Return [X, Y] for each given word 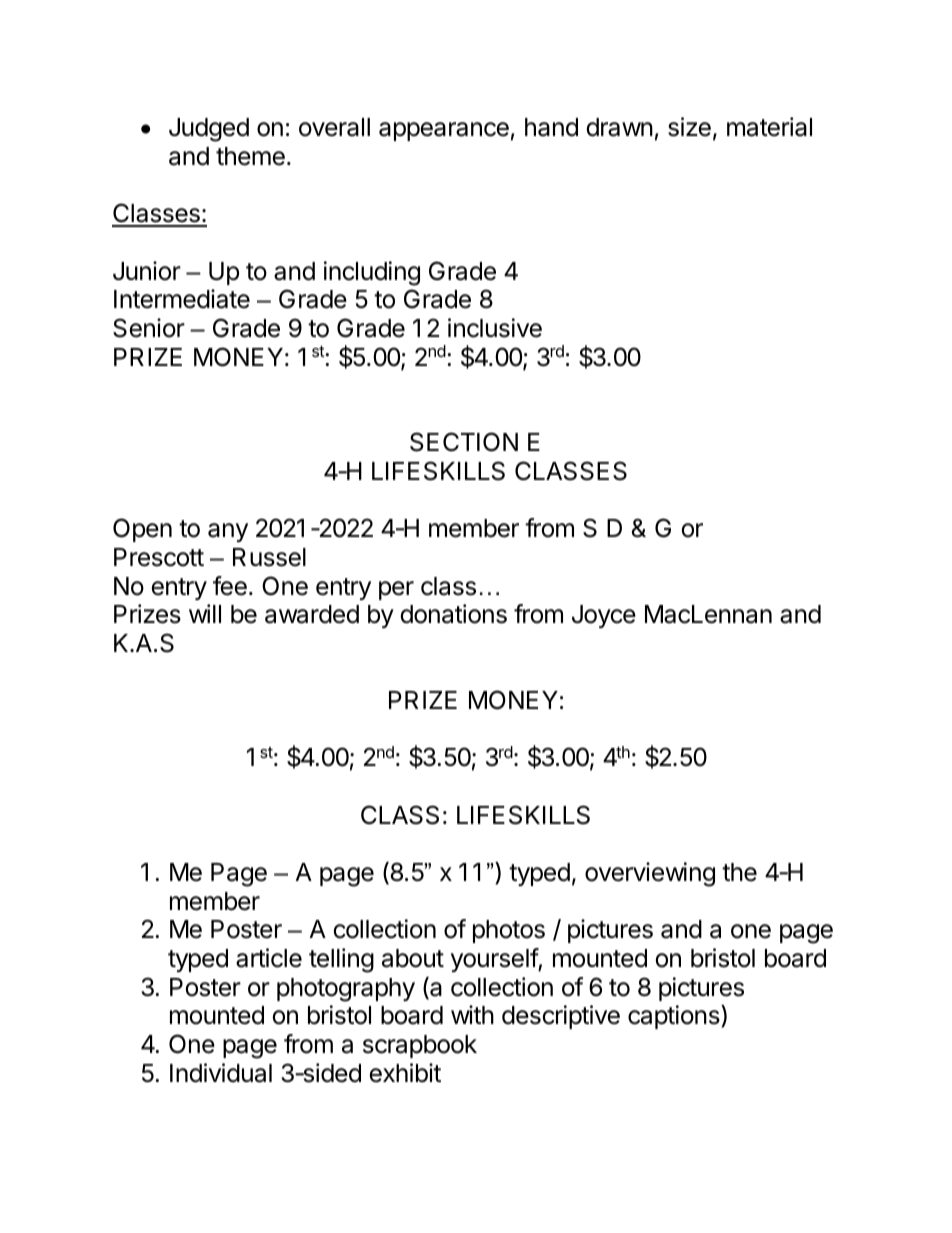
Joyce [604, 616]
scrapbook [420, 1046]
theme [250, 156]
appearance [444, 131]
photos [509, 931]
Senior [149, 328]
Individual [221, 1073]
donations [453, 614]
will [205, 613]
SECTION [464, 442]
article [269, 958]
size [689, 127]
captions [675, 1017]
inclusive [495, 328]
